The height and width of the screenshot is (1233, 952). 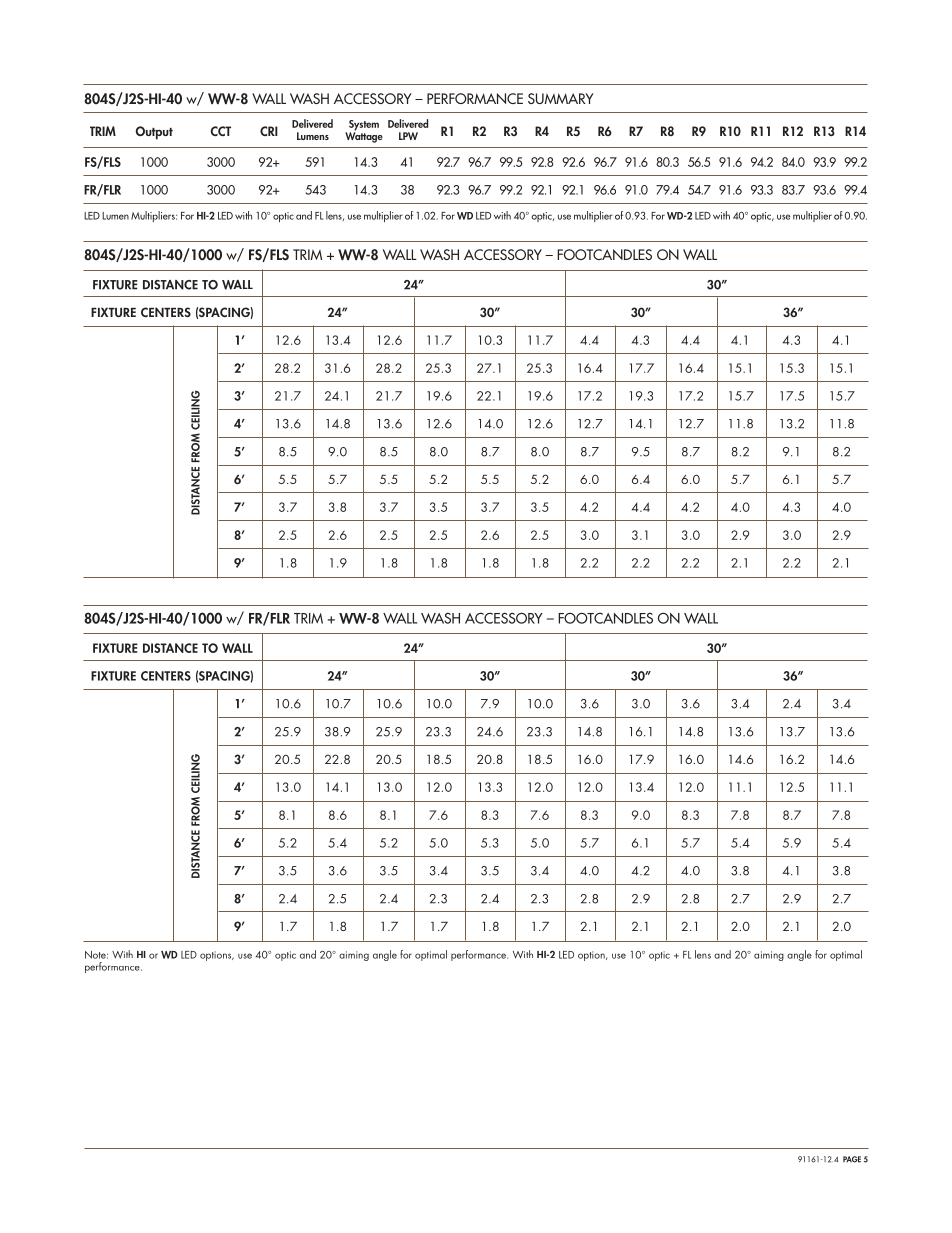 What do you see at coordinates (154, 133) in the screenshot?
I see `Output` at bounding box center [154, 133].
